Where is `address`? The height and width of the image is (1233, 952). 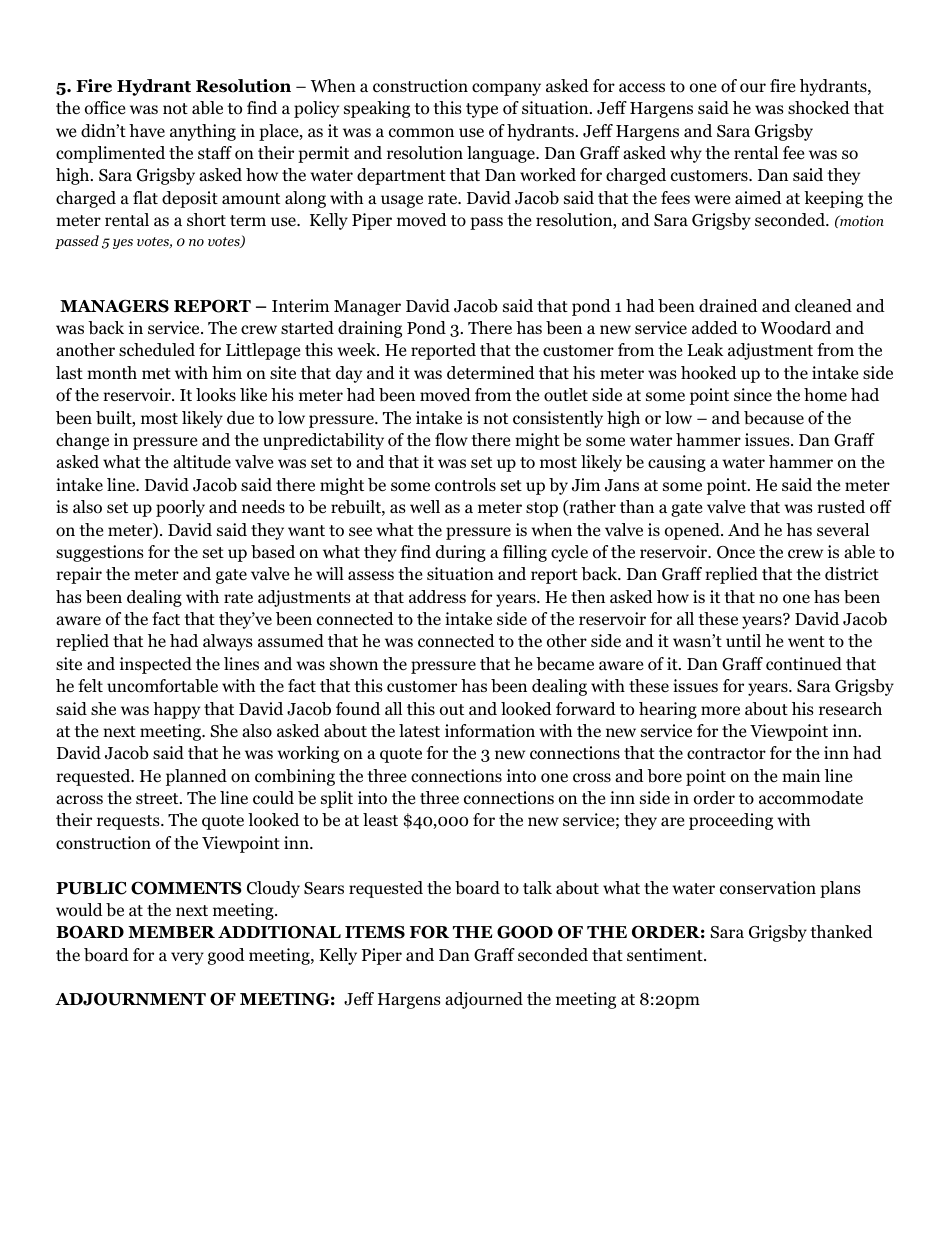
address is located at coordinates (437, 597).
